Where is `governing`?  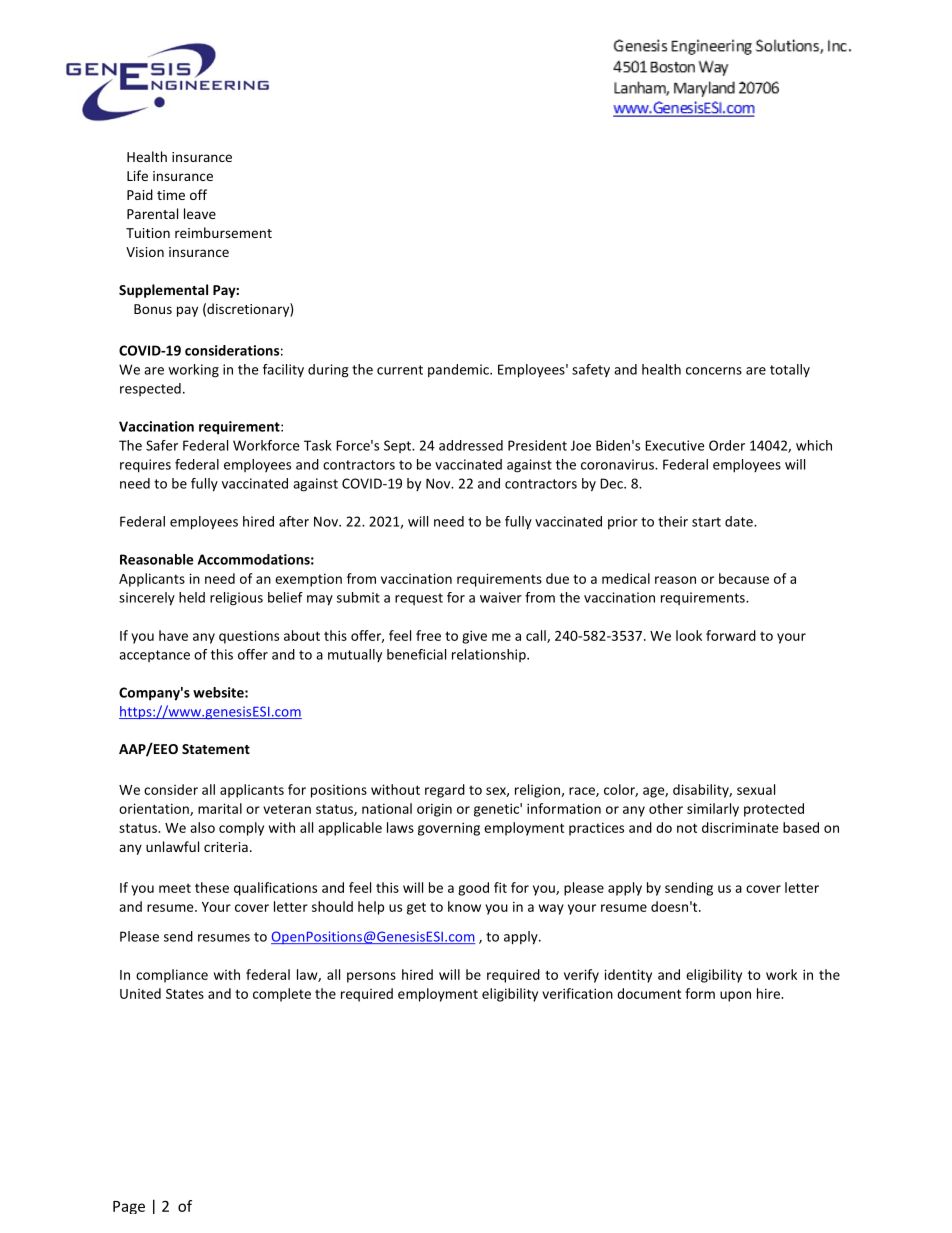
governing is located at coordinates (449, 829).
